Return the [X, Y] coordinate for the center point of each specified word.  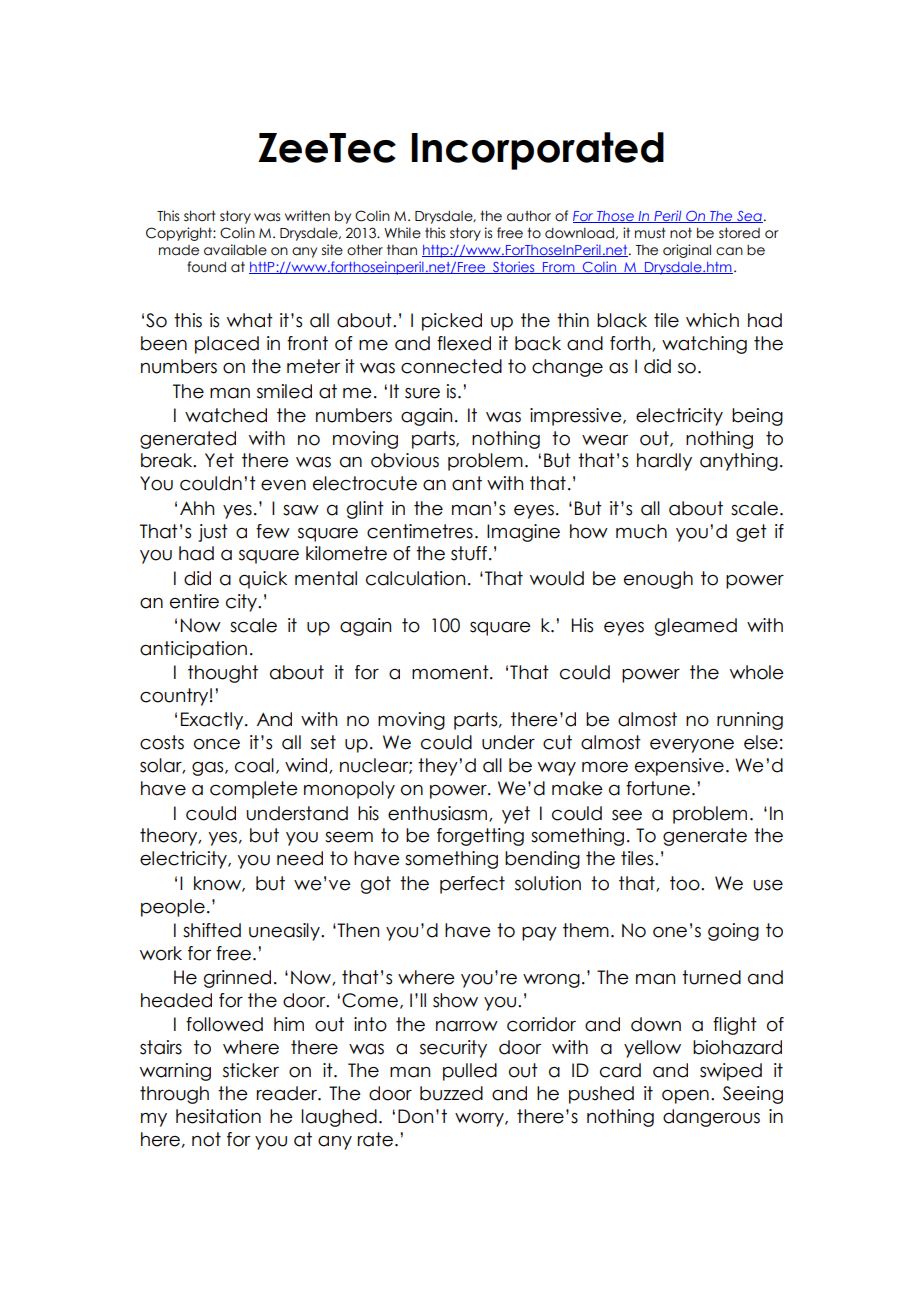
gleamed [696, 627]
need [300, 858]
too [686, 883]
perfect [472, 885]
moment [451, 672]
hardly [664, 462]
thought [223, 674]
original [687, 251]
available [235, 250]
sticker [251, 1070]
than [402, 250]
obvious [405, 460]
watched [226, 415]
